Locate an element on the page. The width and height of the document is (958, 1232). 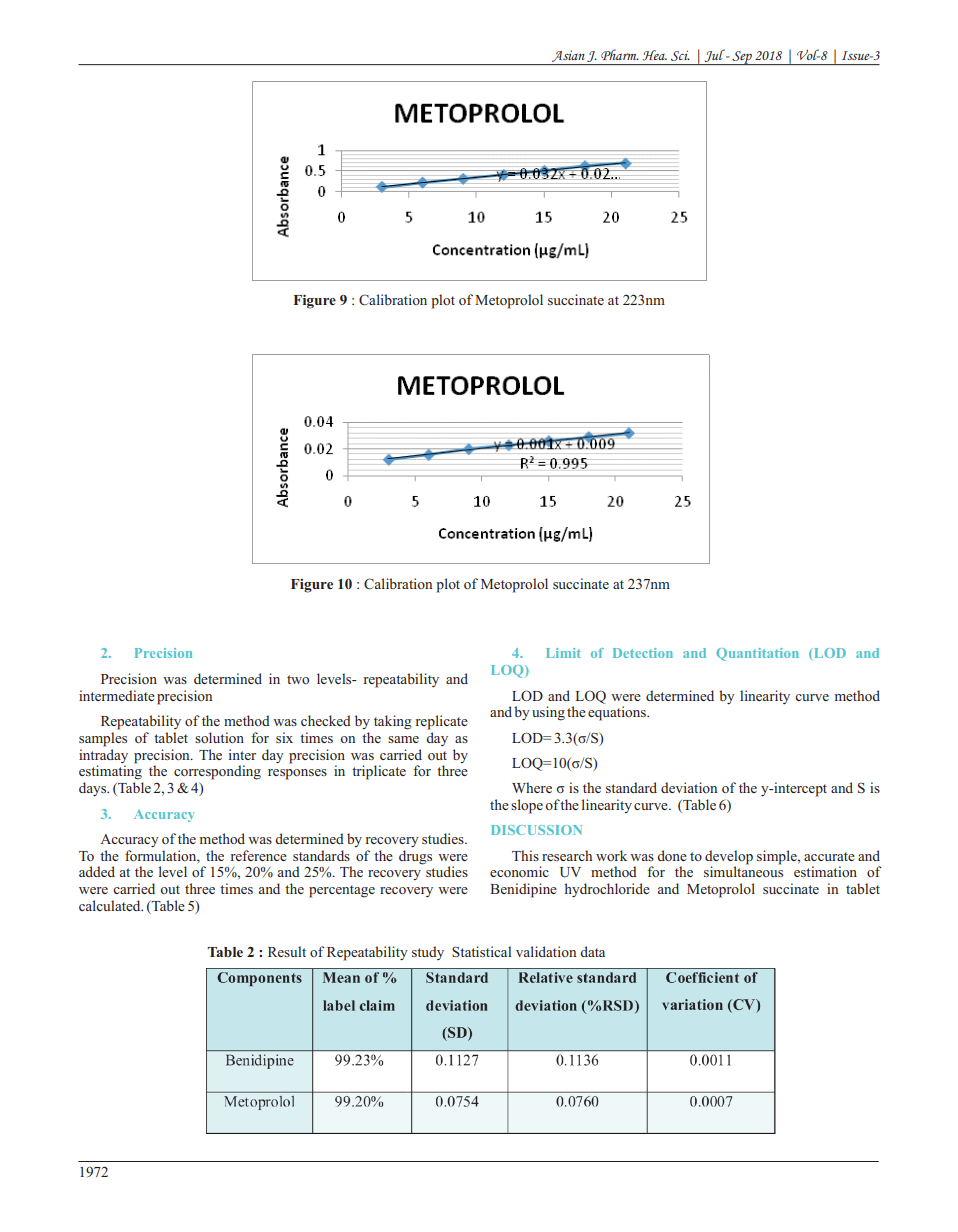
Limit is located at coordinates (563, 653).
